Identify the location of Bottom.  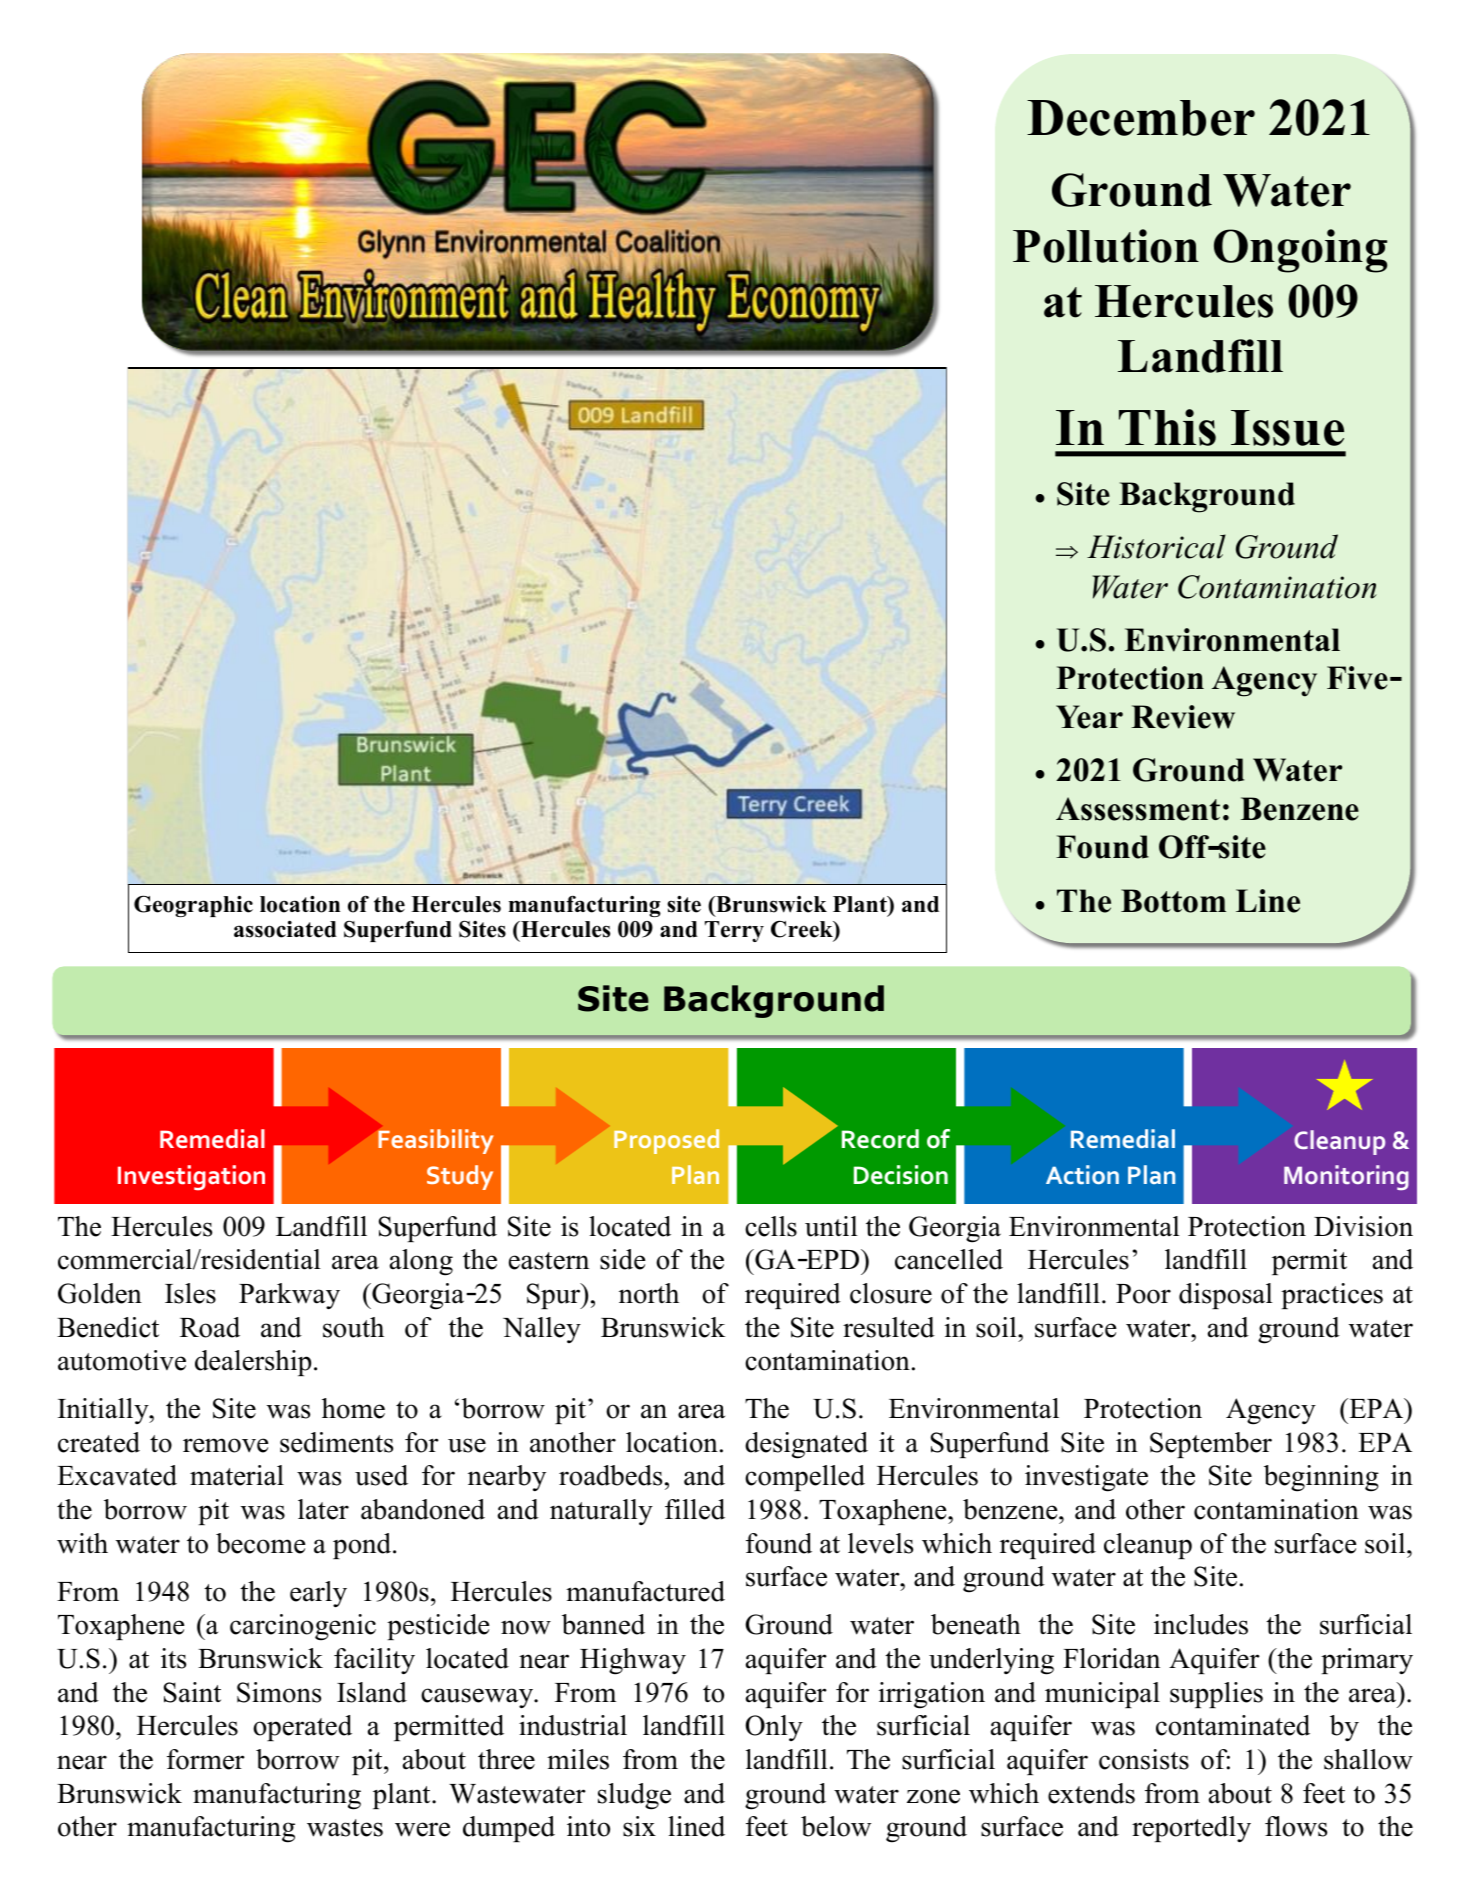
(1173, 901).
